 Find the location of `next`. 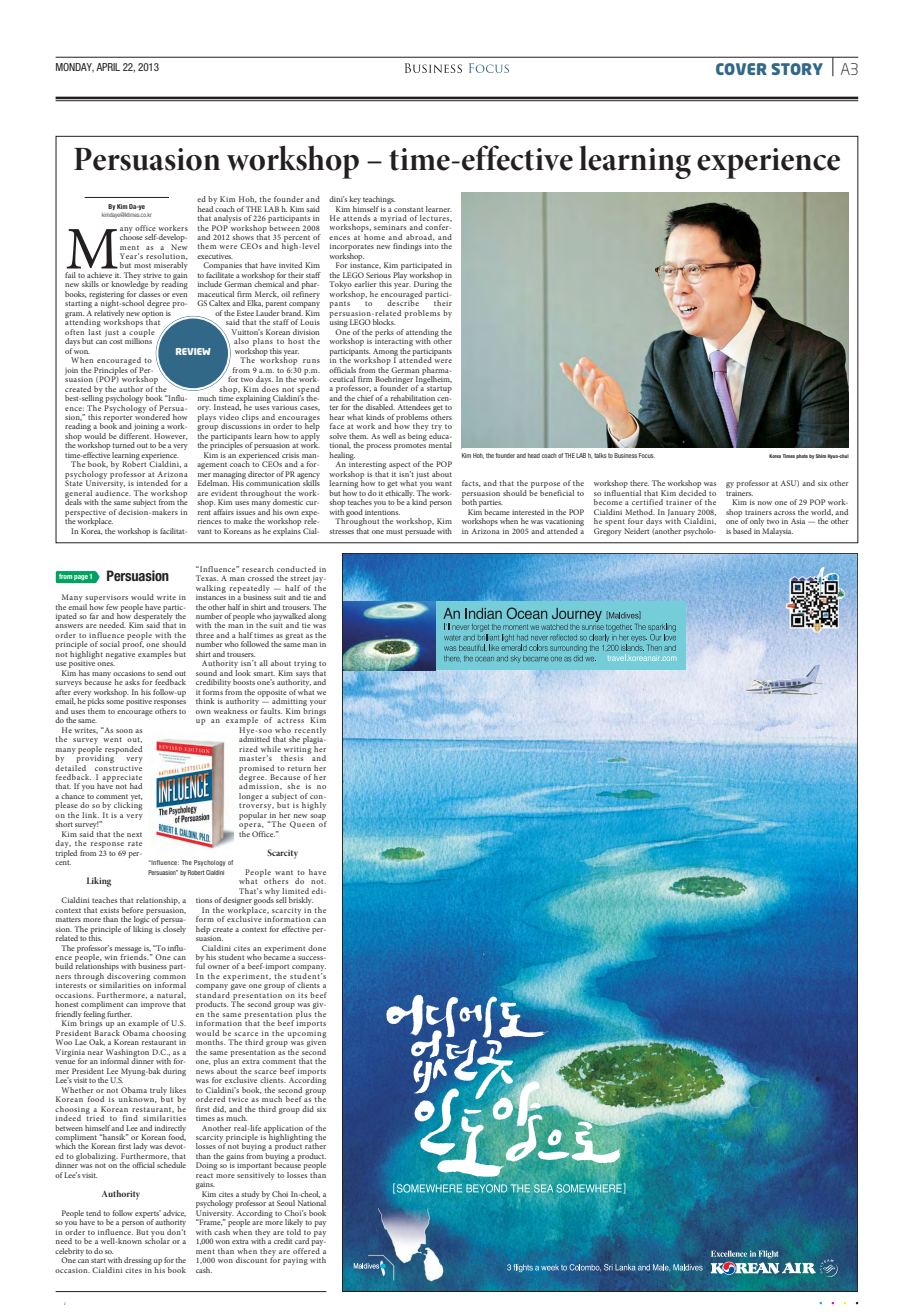

next is located at coordinates (134, 834).
